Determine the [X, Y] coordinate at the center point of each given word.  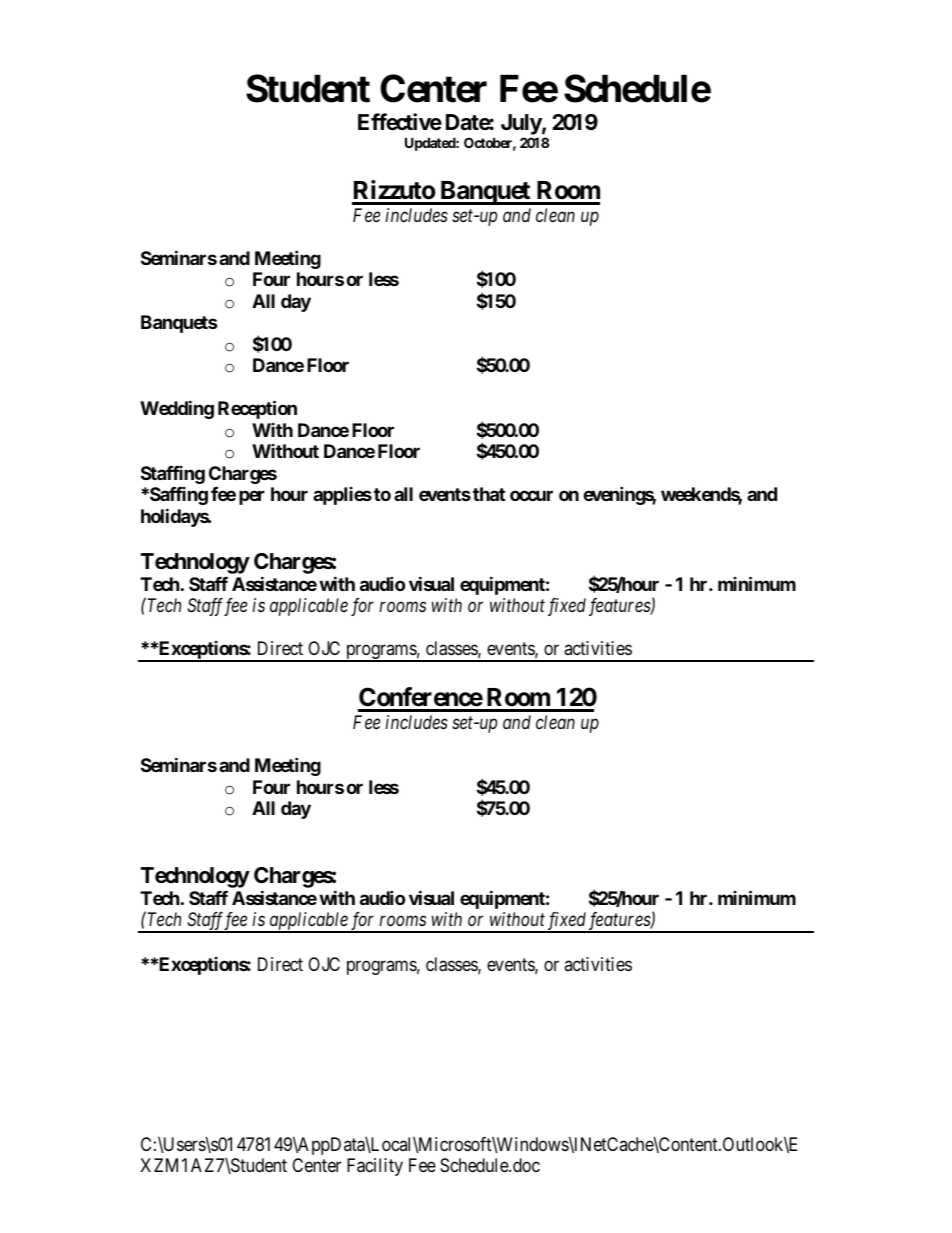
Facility [375, 1167]
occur [531, 496]
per [252, 498]
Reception [257, 410]
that [489, 494]
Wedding [177, 410]
